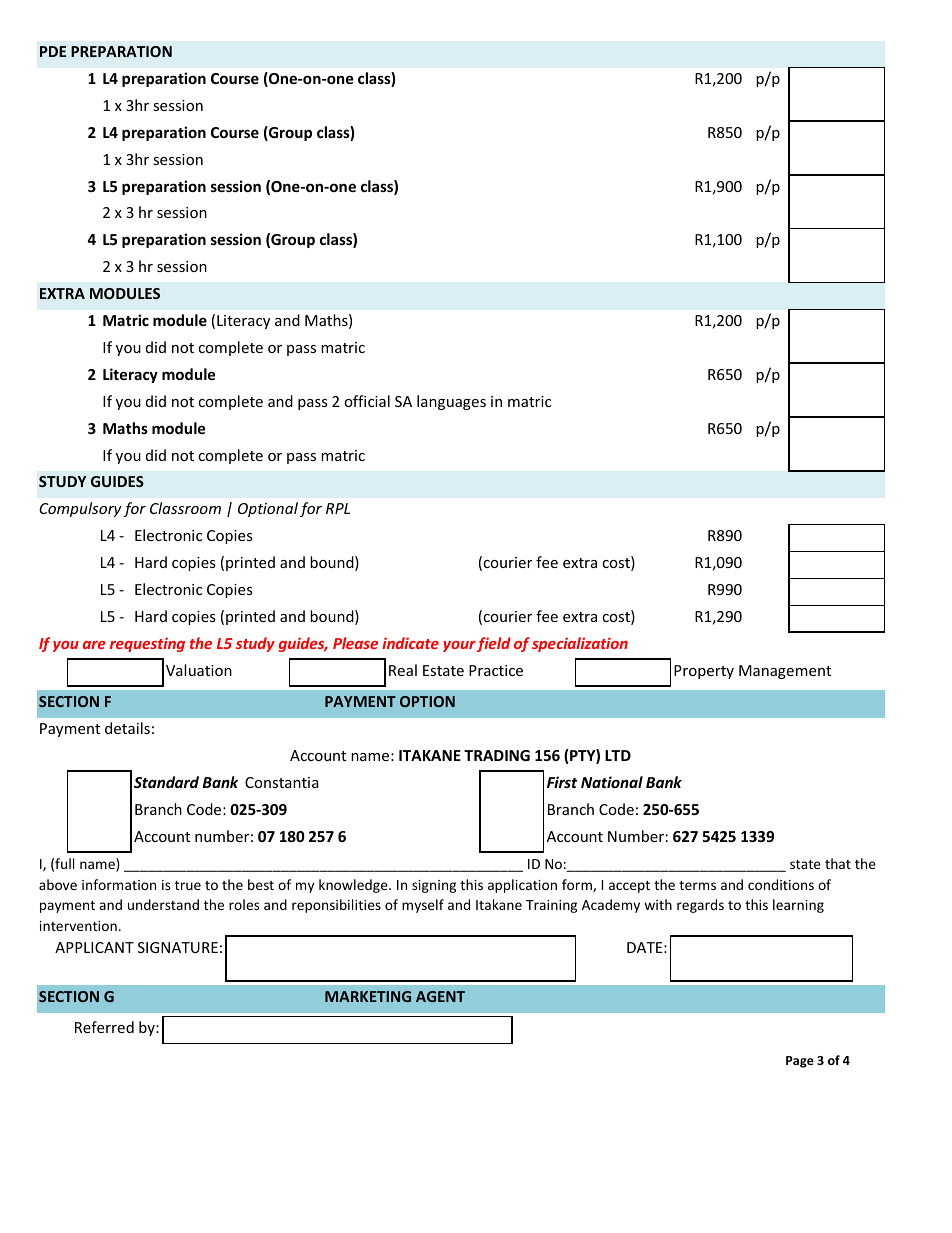  What do you see at coordinates (80, 509) in the page?
I see `Compulsory` at bounding box center [80, 509].
